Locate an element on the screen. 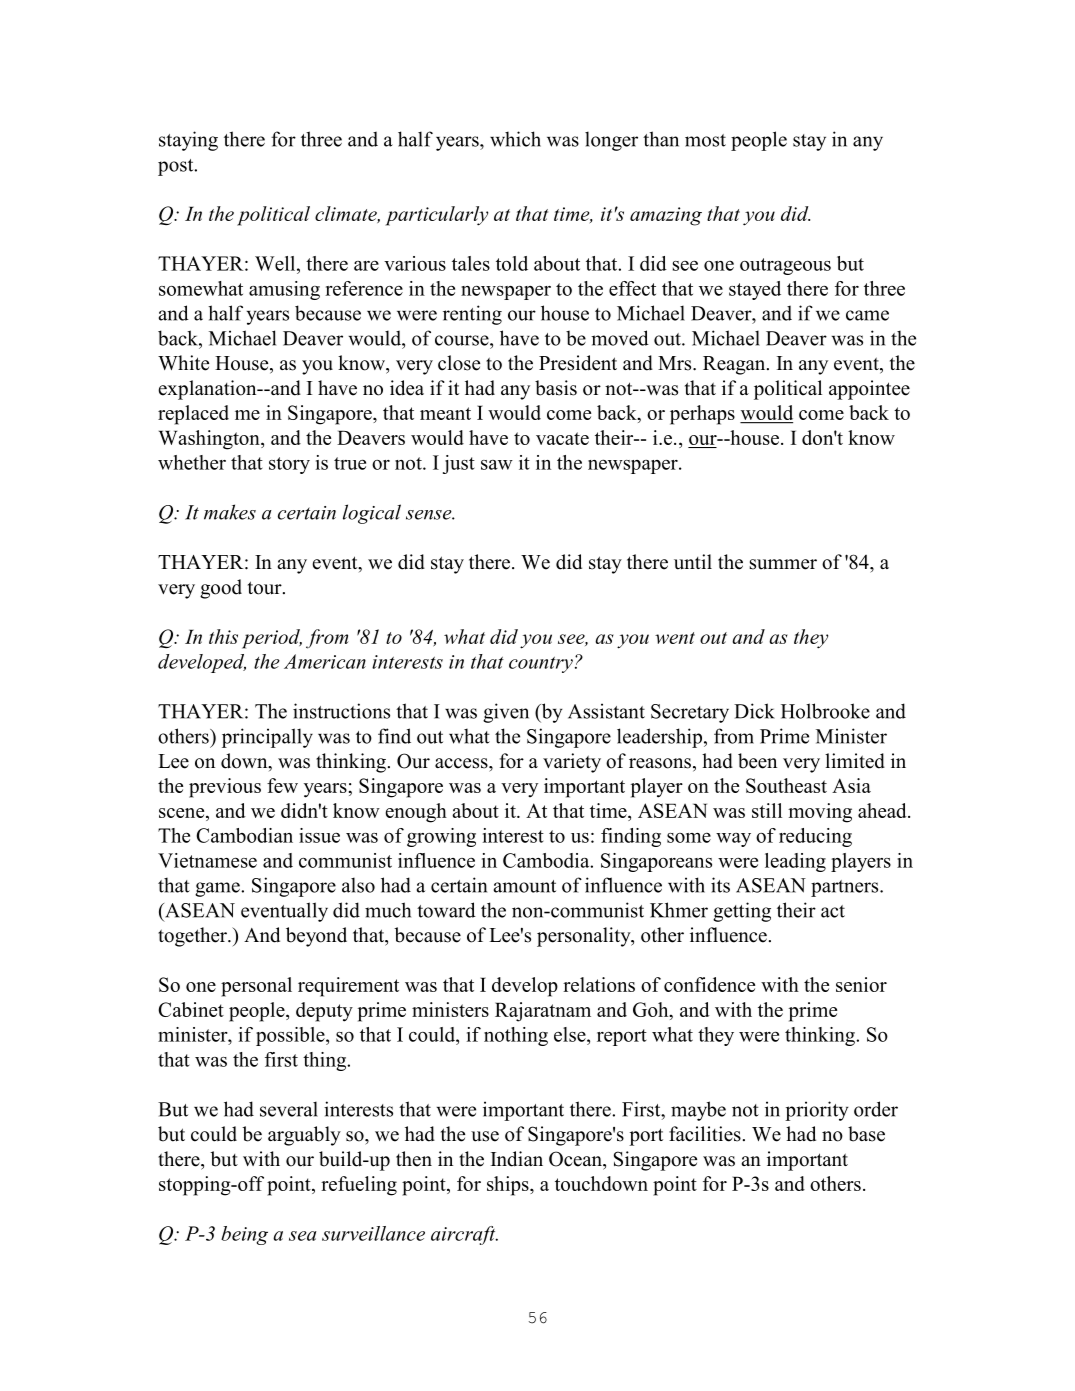 Image resolution: width=1075 pixels, height=1391 pixels. being is located at coordinates (244, 1235).
